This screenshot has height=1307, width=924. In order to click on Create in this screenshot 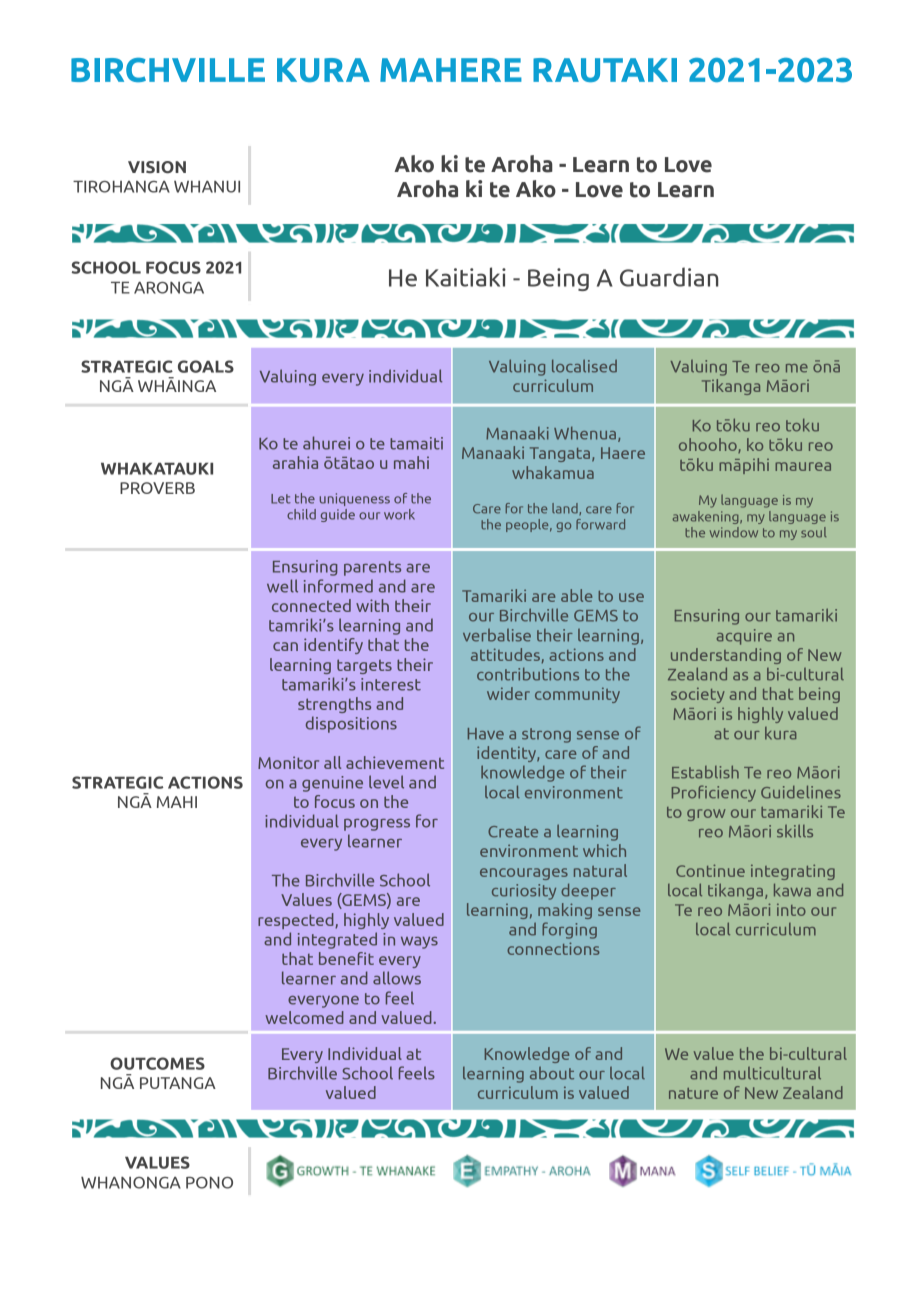, I will do `click(513, 832)`.
